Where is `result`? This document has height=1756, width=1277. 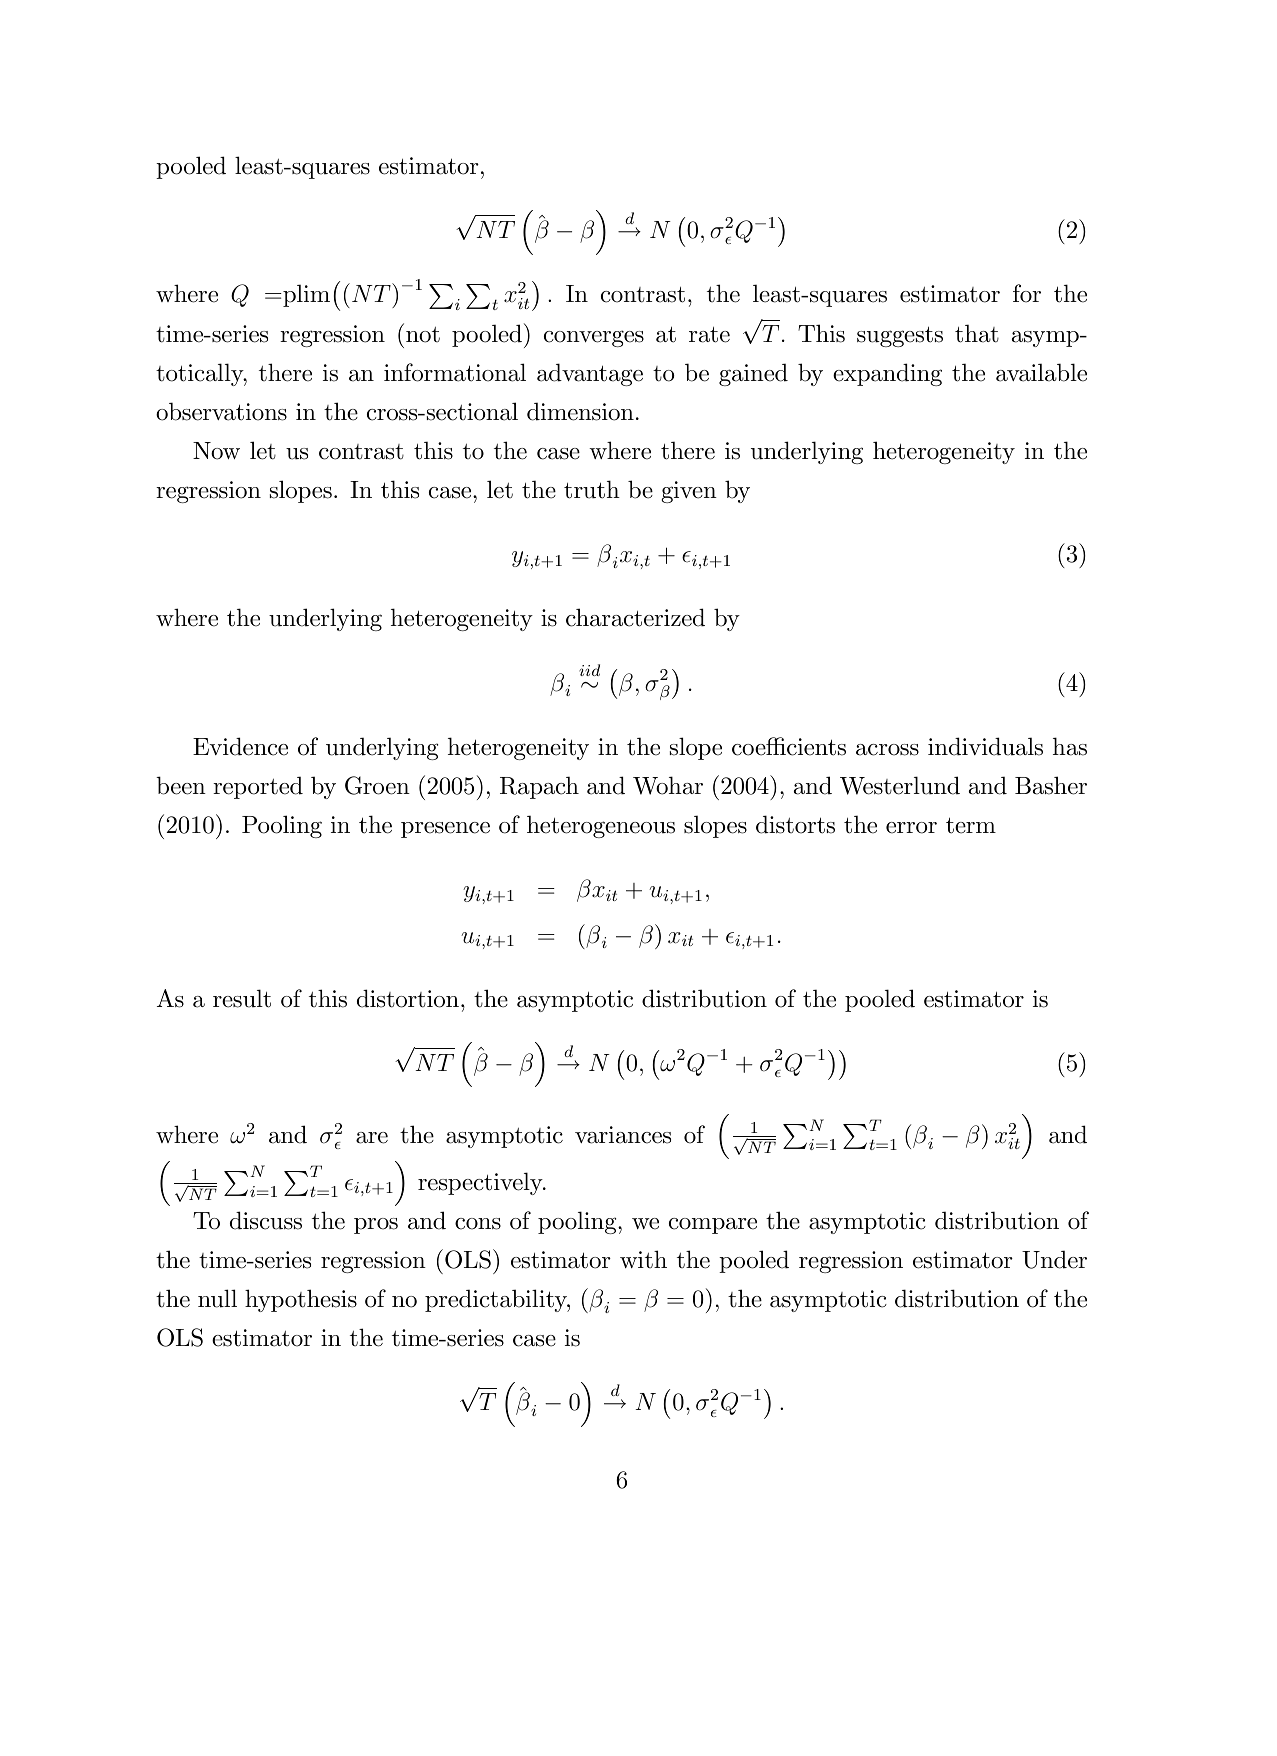 result is located at coordinates (242, 998).
